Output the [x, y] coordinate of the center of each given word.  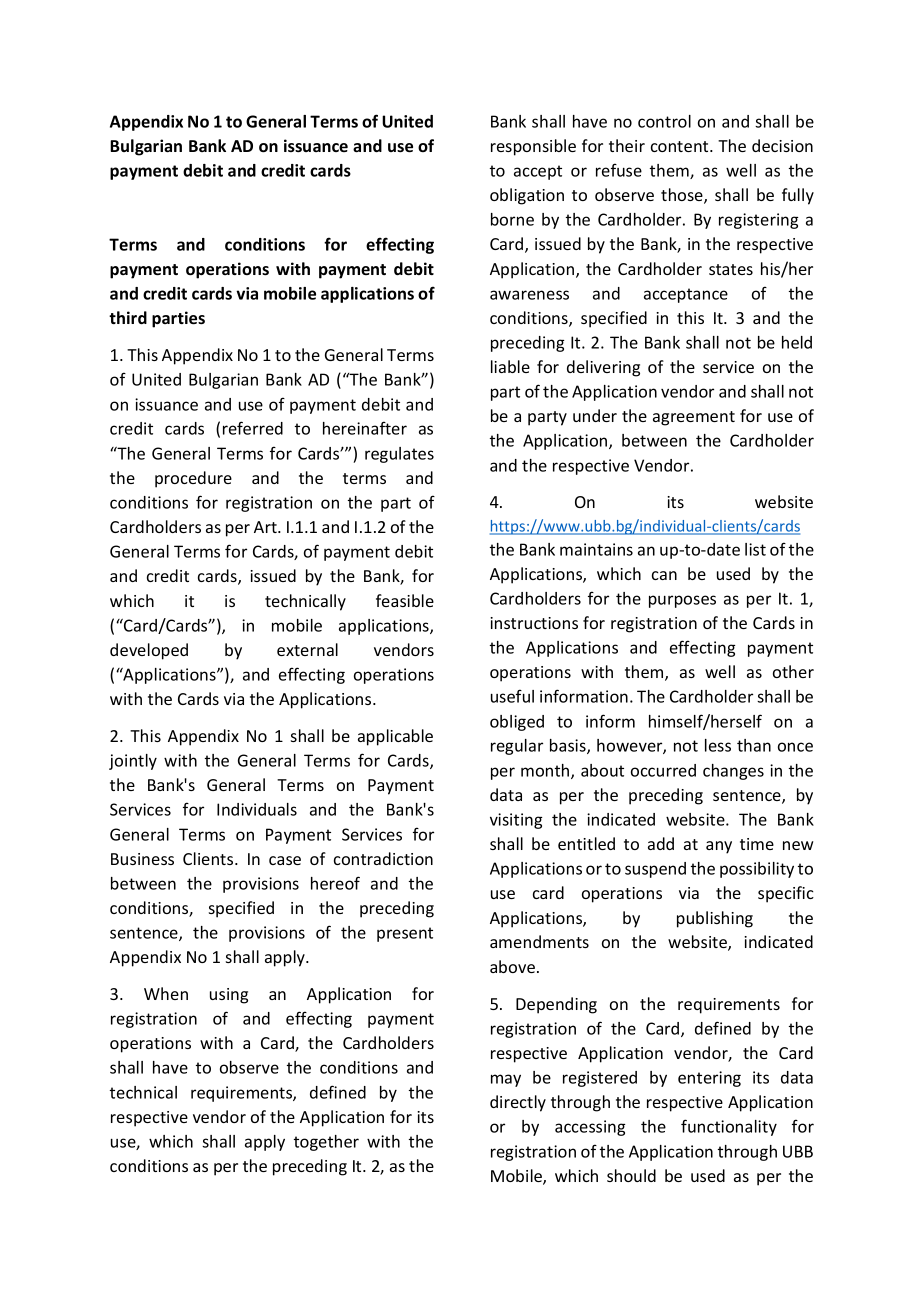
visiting [516, 821]
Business [142, 859]
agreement [694, 418]
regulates [399, 455]
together [326, 1143]
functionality [729, 1127]
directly [518, 1103]
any [719, 847]
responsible [533, 147]
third [128, 317]
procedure [193, 479]
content [681, 146]
